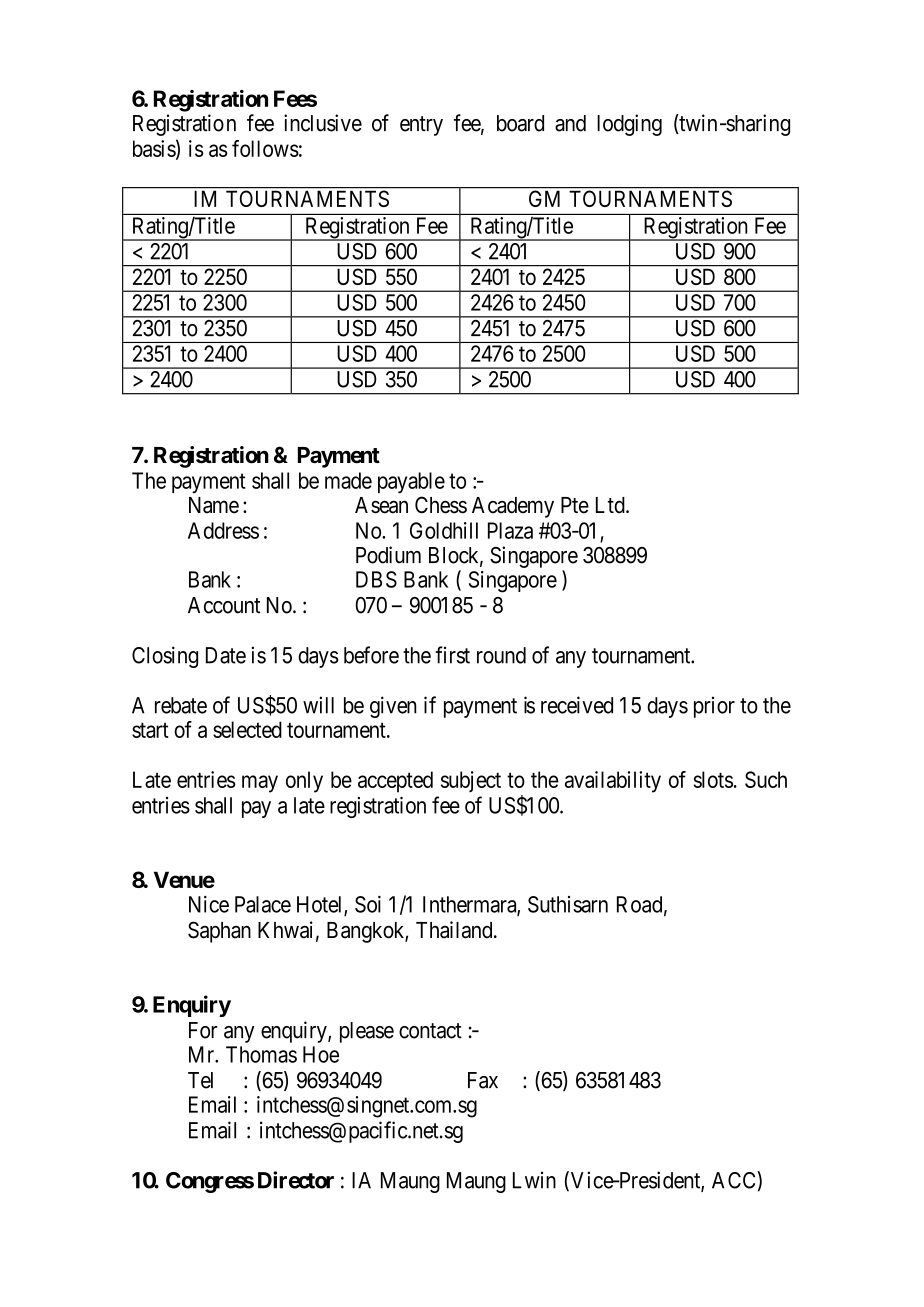 This page has width=924, height=1307. Describe the element at coordinates (421, 126) in the page. I see `entry` at that location.
